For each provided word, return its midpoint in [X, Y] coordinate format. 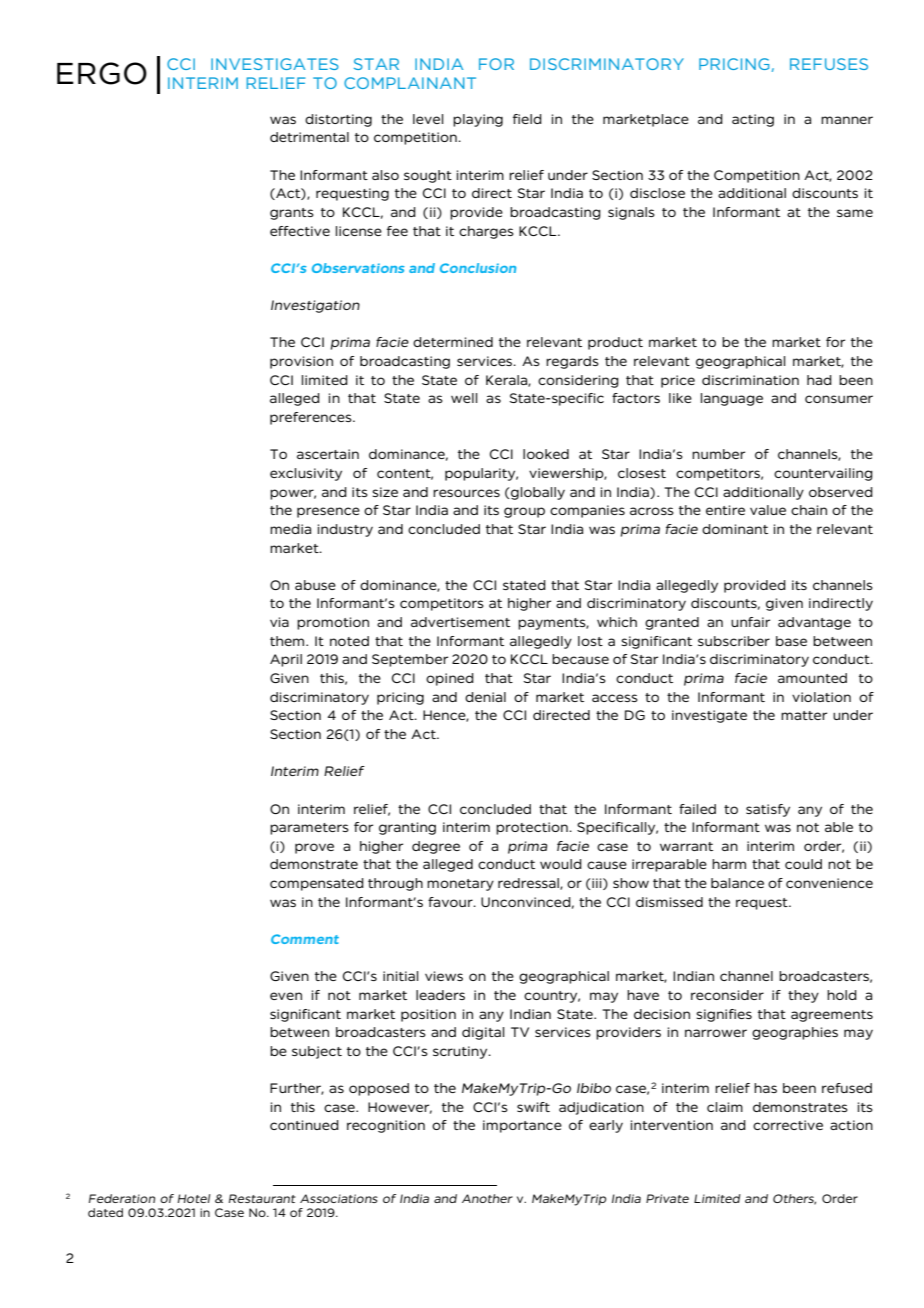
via [279, 622]
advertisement [460, 622]
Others [794, 1199]
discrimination [750, 380]
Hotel [193, 1198]
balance [737, 883]
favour [451, 902]
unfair [750, 622]
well [464, 398]
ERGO [102, 73]
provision [301, 362]
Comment [305, 939]
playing [478, 120]
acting [753, 120]
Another [487, 1198]
